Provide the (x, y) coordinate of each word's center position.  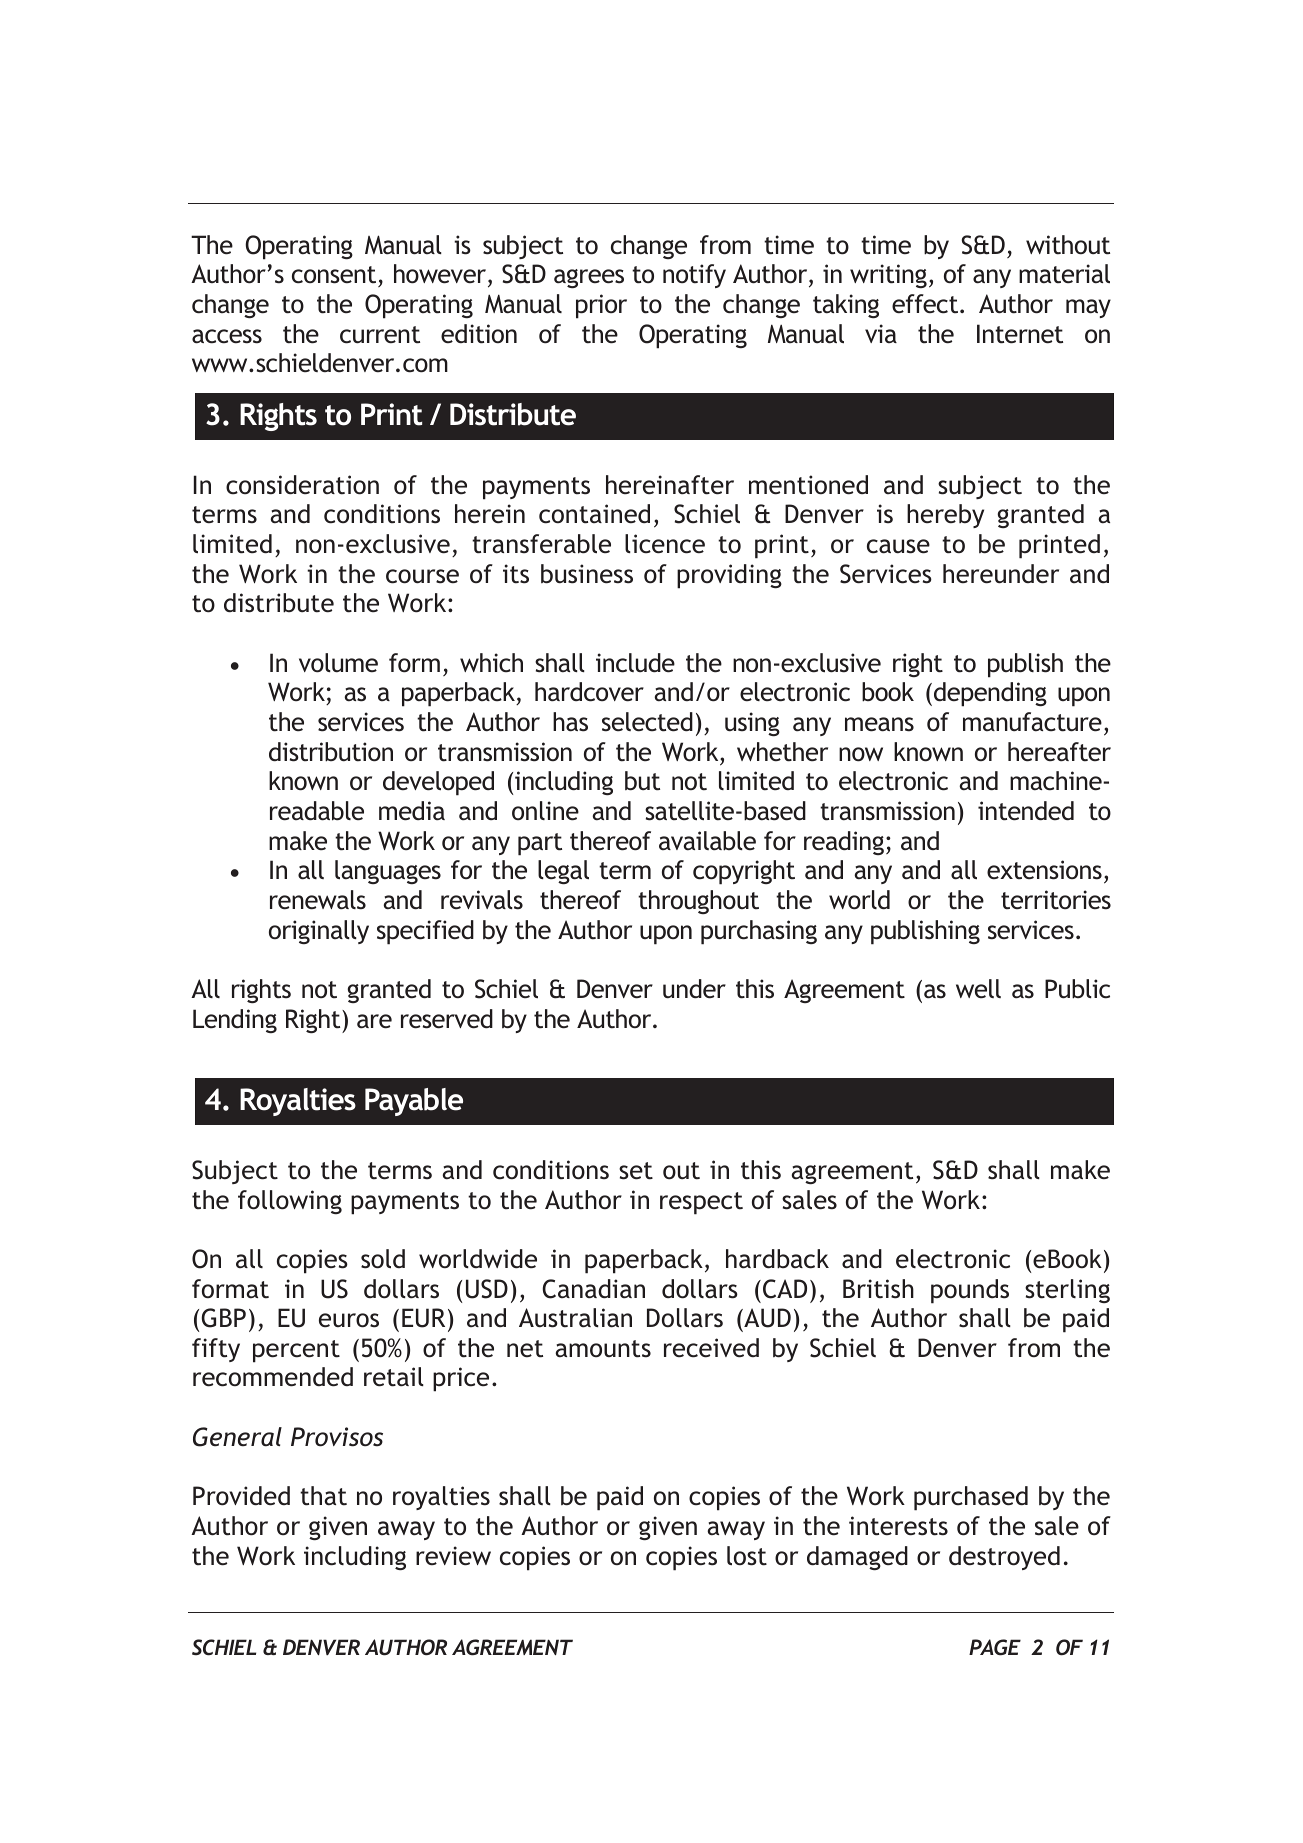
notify (694, 276)
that (323, 1496)
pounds (970, 1291)
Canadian (593, 1289)
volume (338, 663)
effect (926, 304)
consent (335, 276)
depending (990, 694)
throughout (698, 902)
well (978, 988)
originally (319, 932)
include (635, 663)
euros (349, 1320)
